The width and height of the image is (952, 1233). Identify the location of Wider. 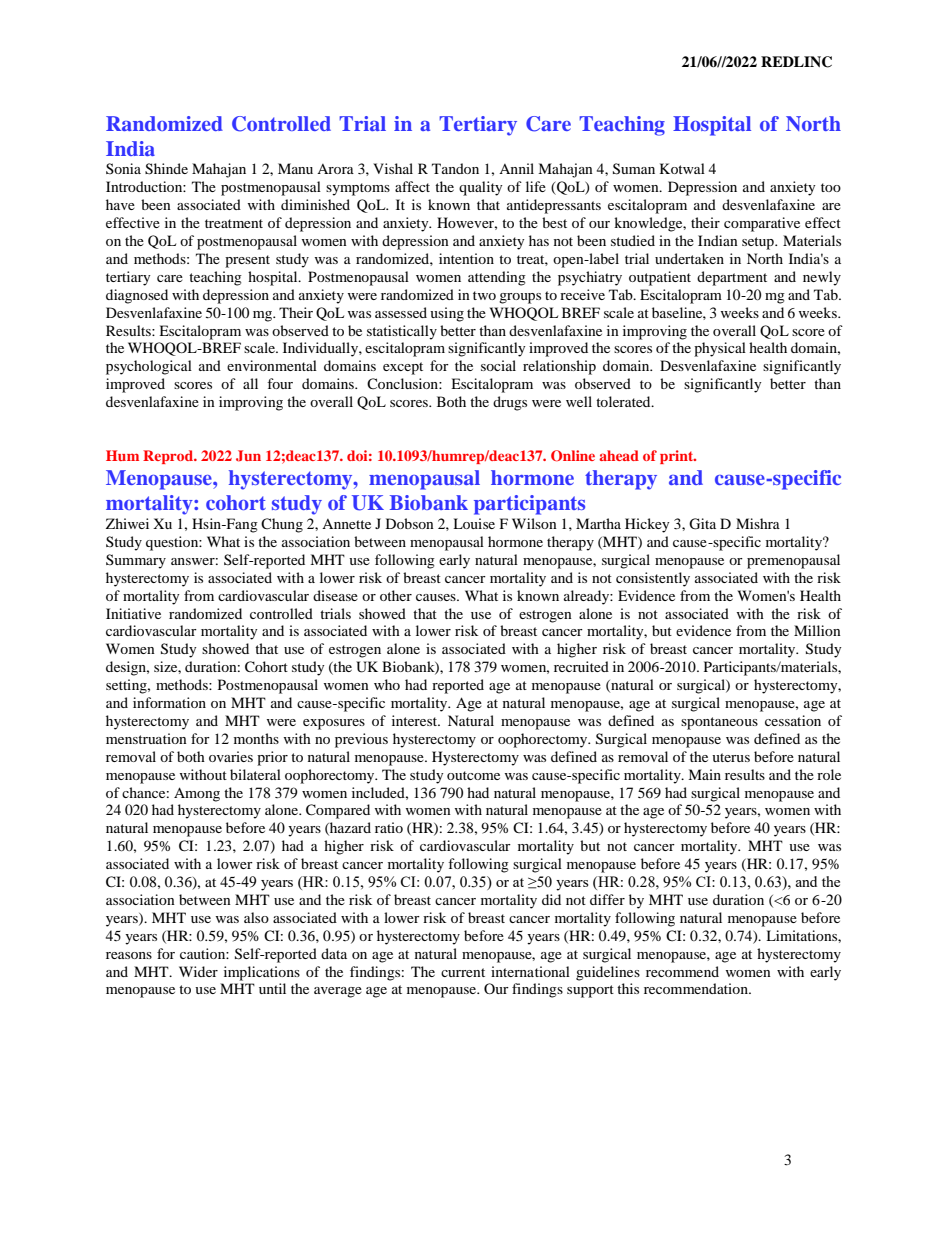
(198, 971).
